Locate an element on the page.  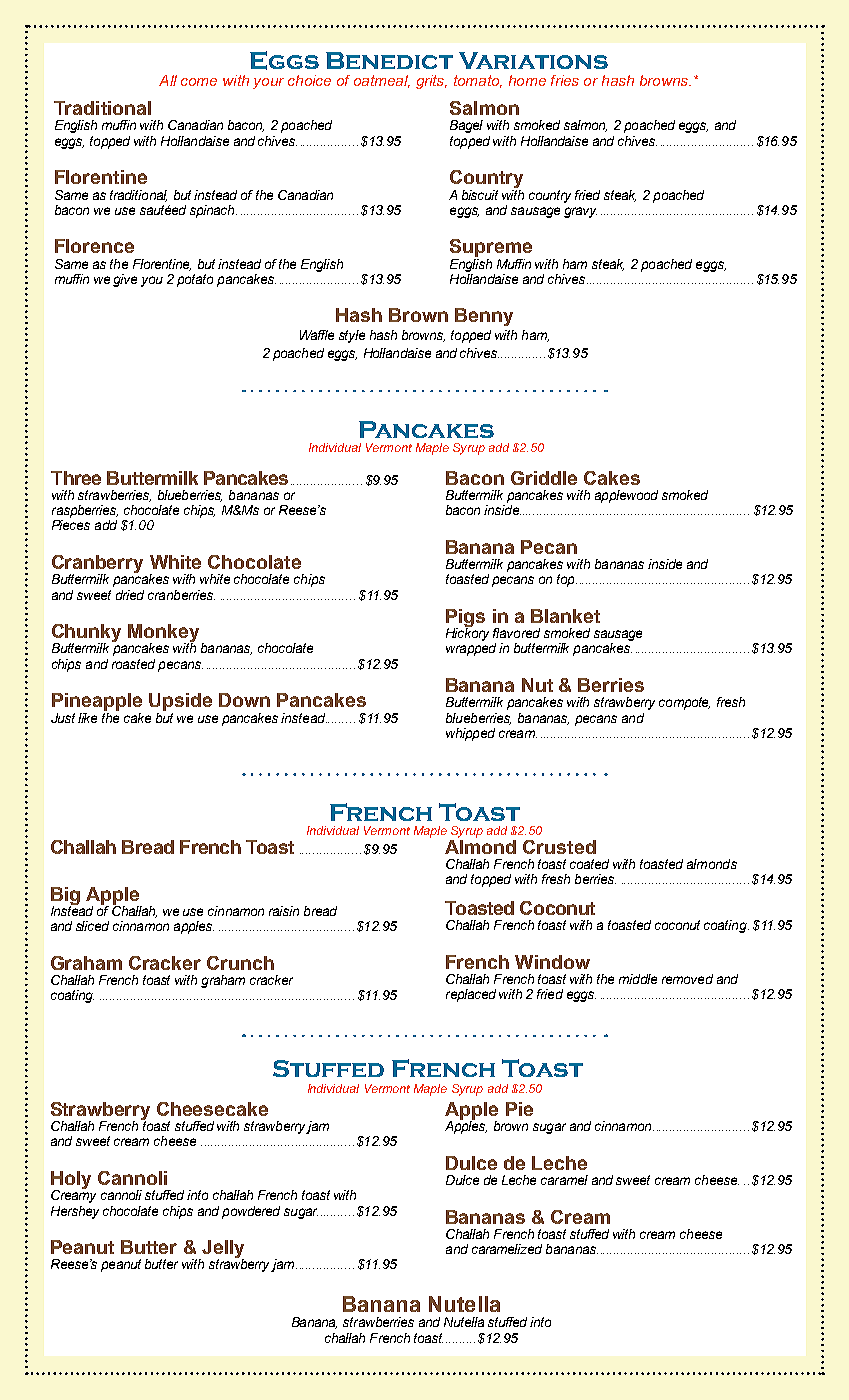
middle is located at coordinates (638, 979).
